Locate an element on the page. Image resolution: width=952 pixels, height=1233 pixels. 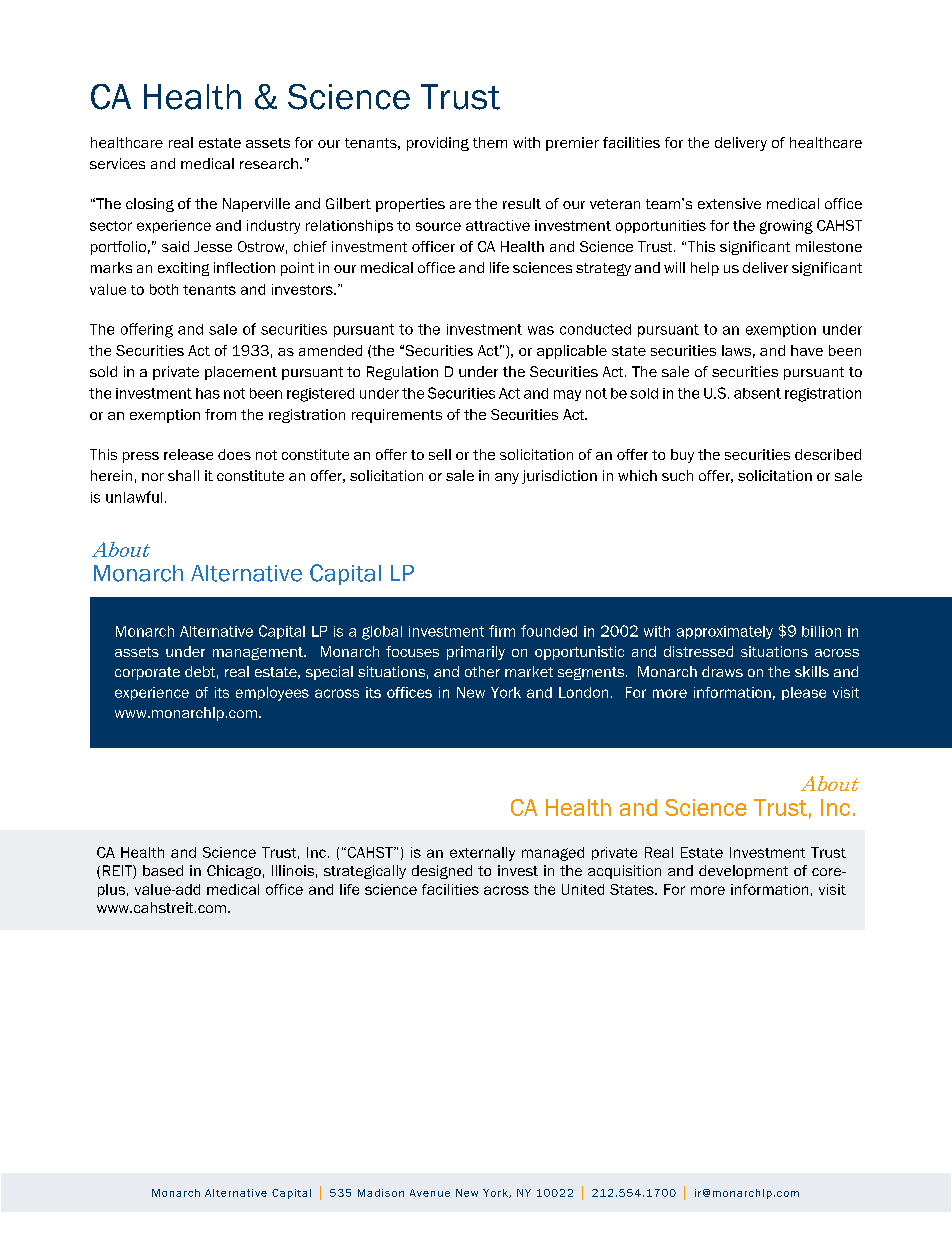
any is located at coordinates (507, 478).
